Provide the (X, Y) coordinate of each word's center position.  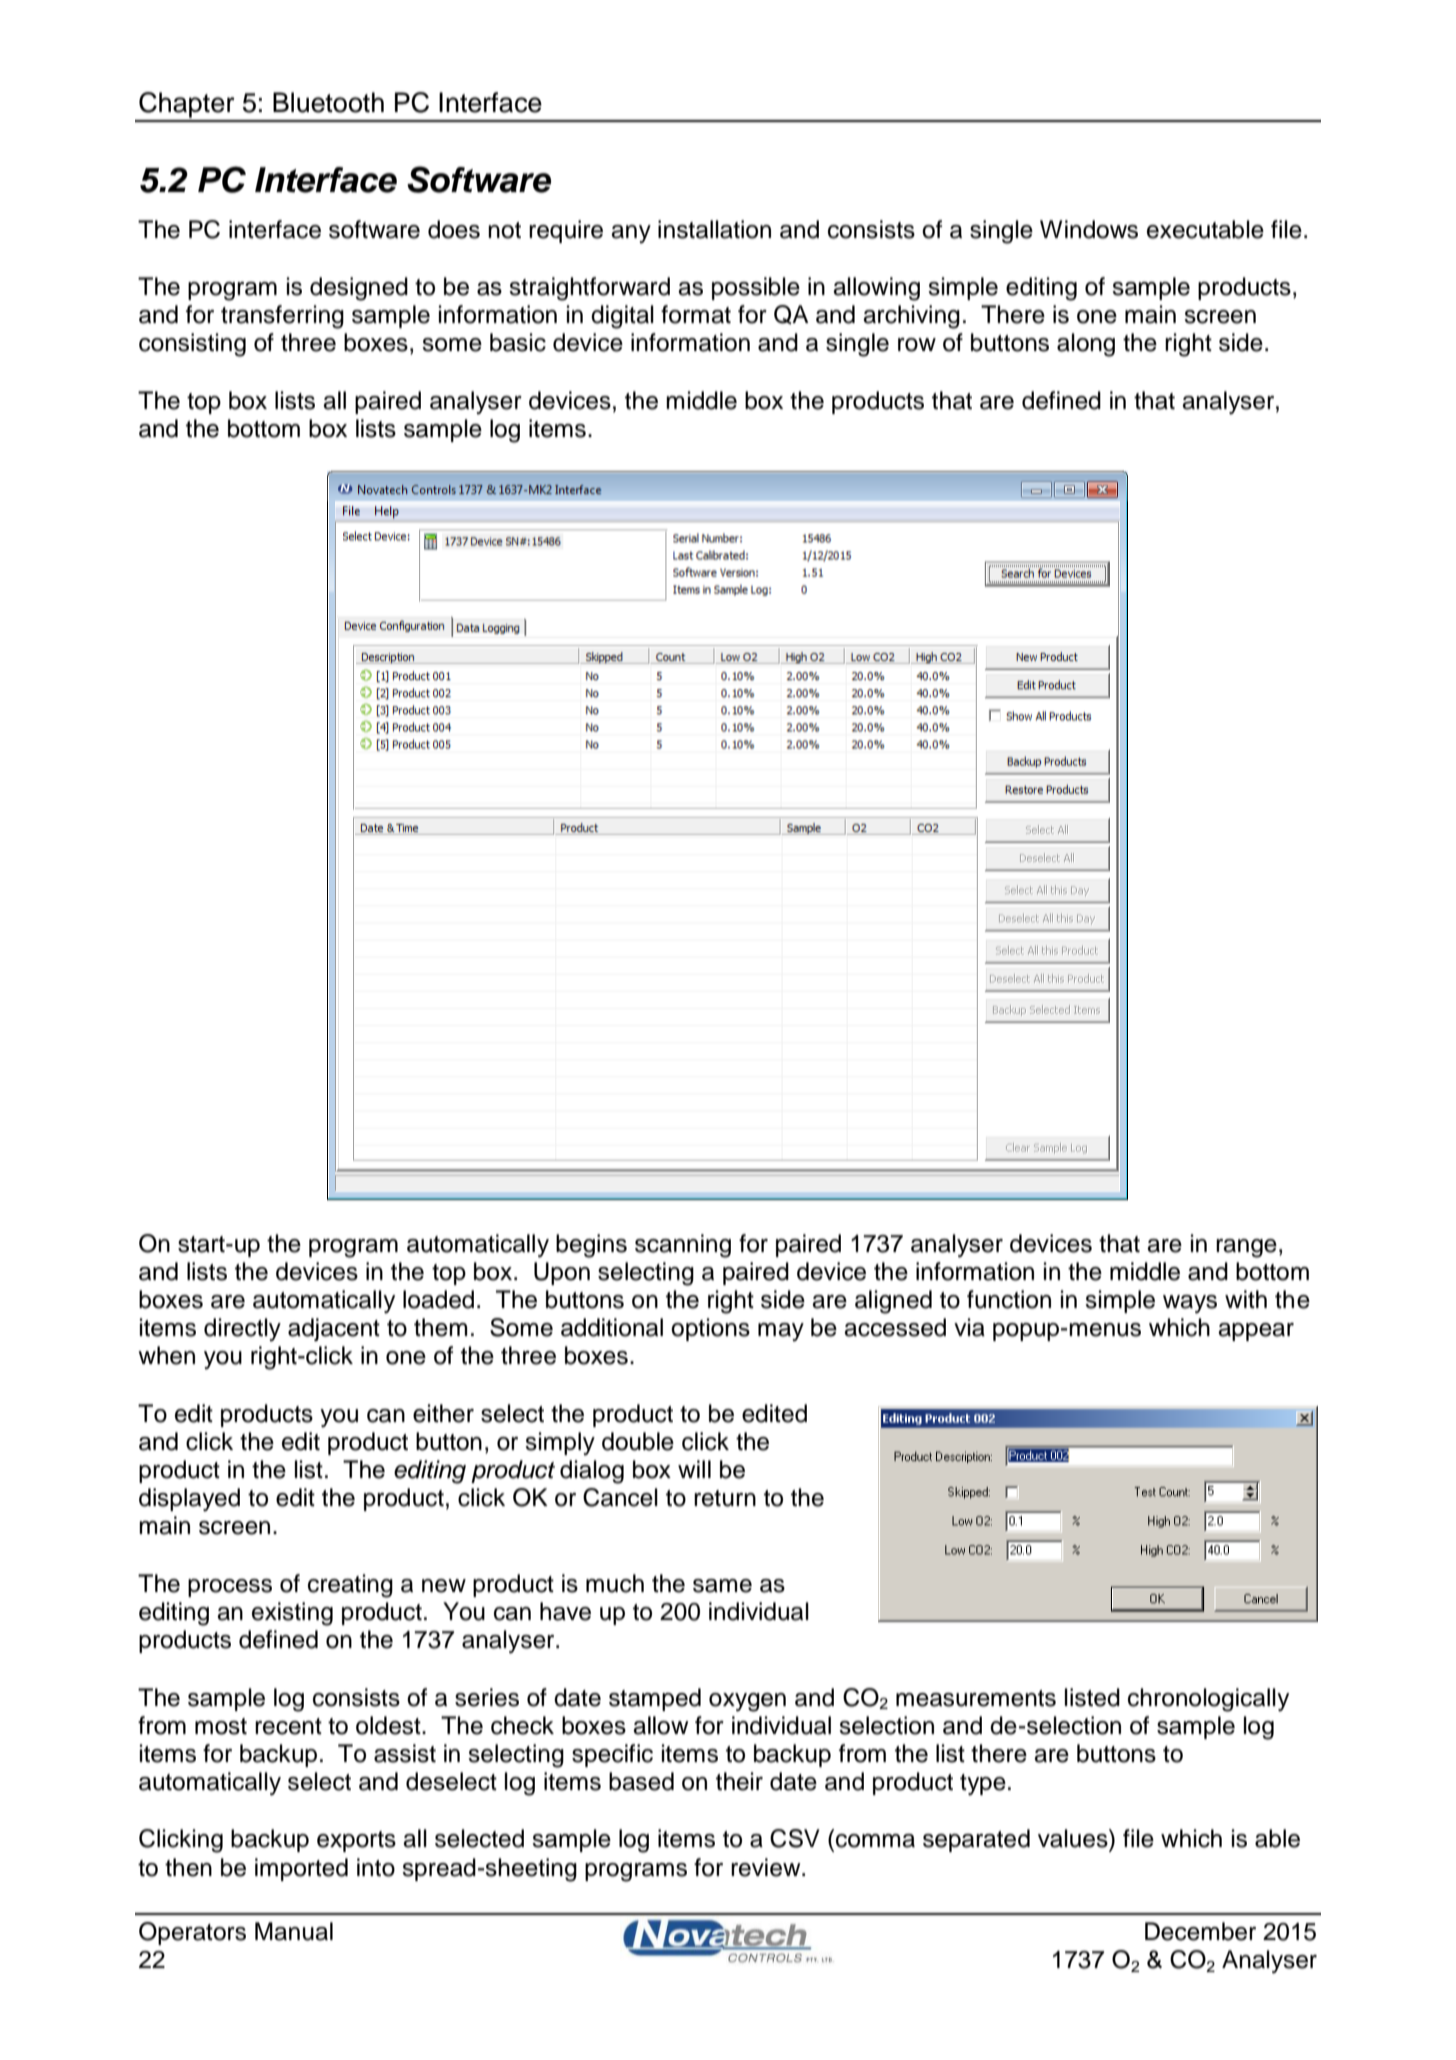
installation (714, 229)
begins (591, 1246)
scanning (683, 1246)
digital (622, 317)
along (1086, 345)
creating (350, 1586)
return (725, 1498)
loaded (438, 1299)
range (1246, 1248)
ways (1190, 1304)
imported (301, 1869)
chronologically (1208, 1700)
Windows (1089, 229)
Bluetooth (328, 102)
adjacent (334, 1329)
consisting (192, 345)
